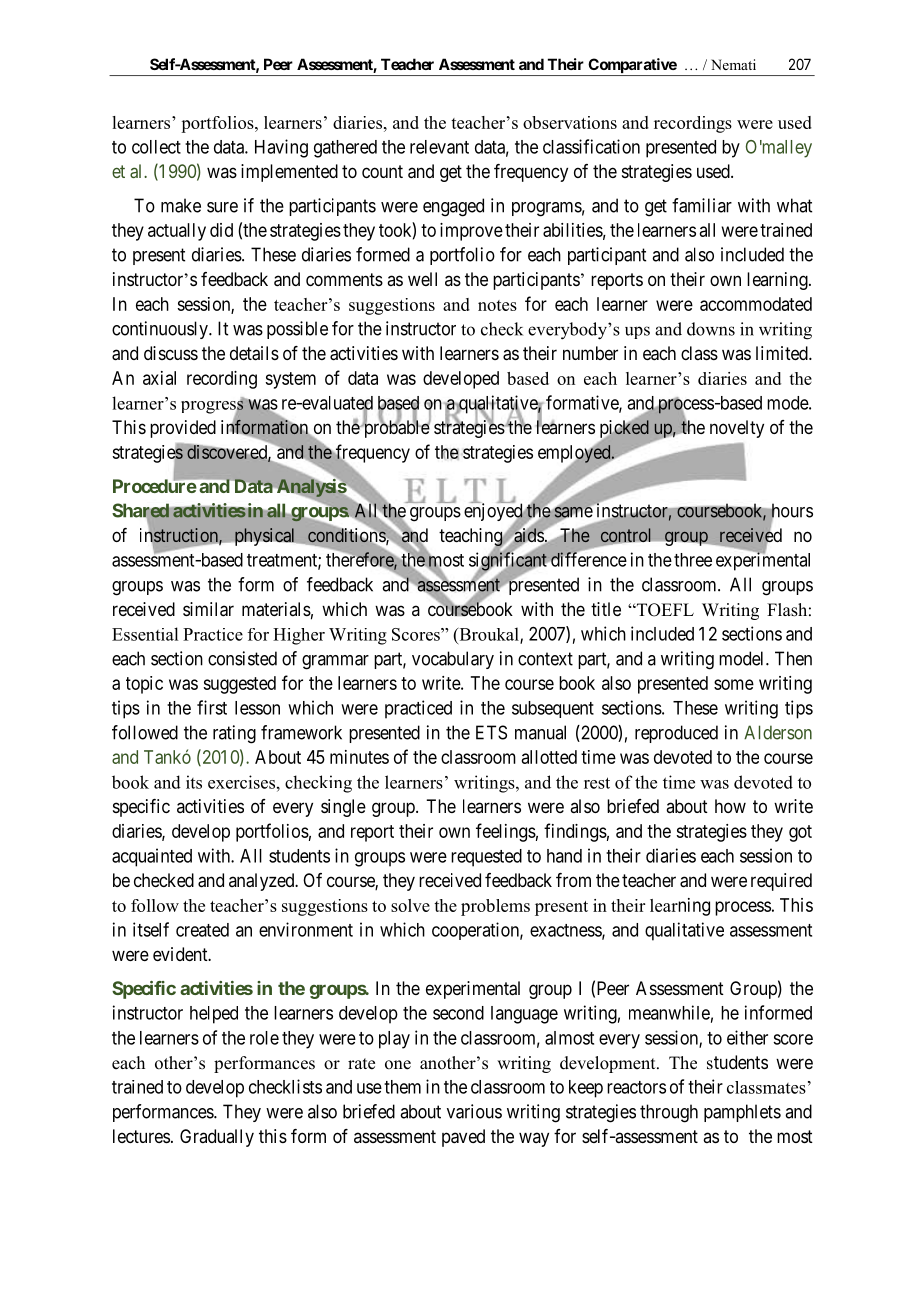 The width and height of the image is (924, 1308). Describe the element at coordinates (702, 205) in the image. I see `familiar` at that location.
